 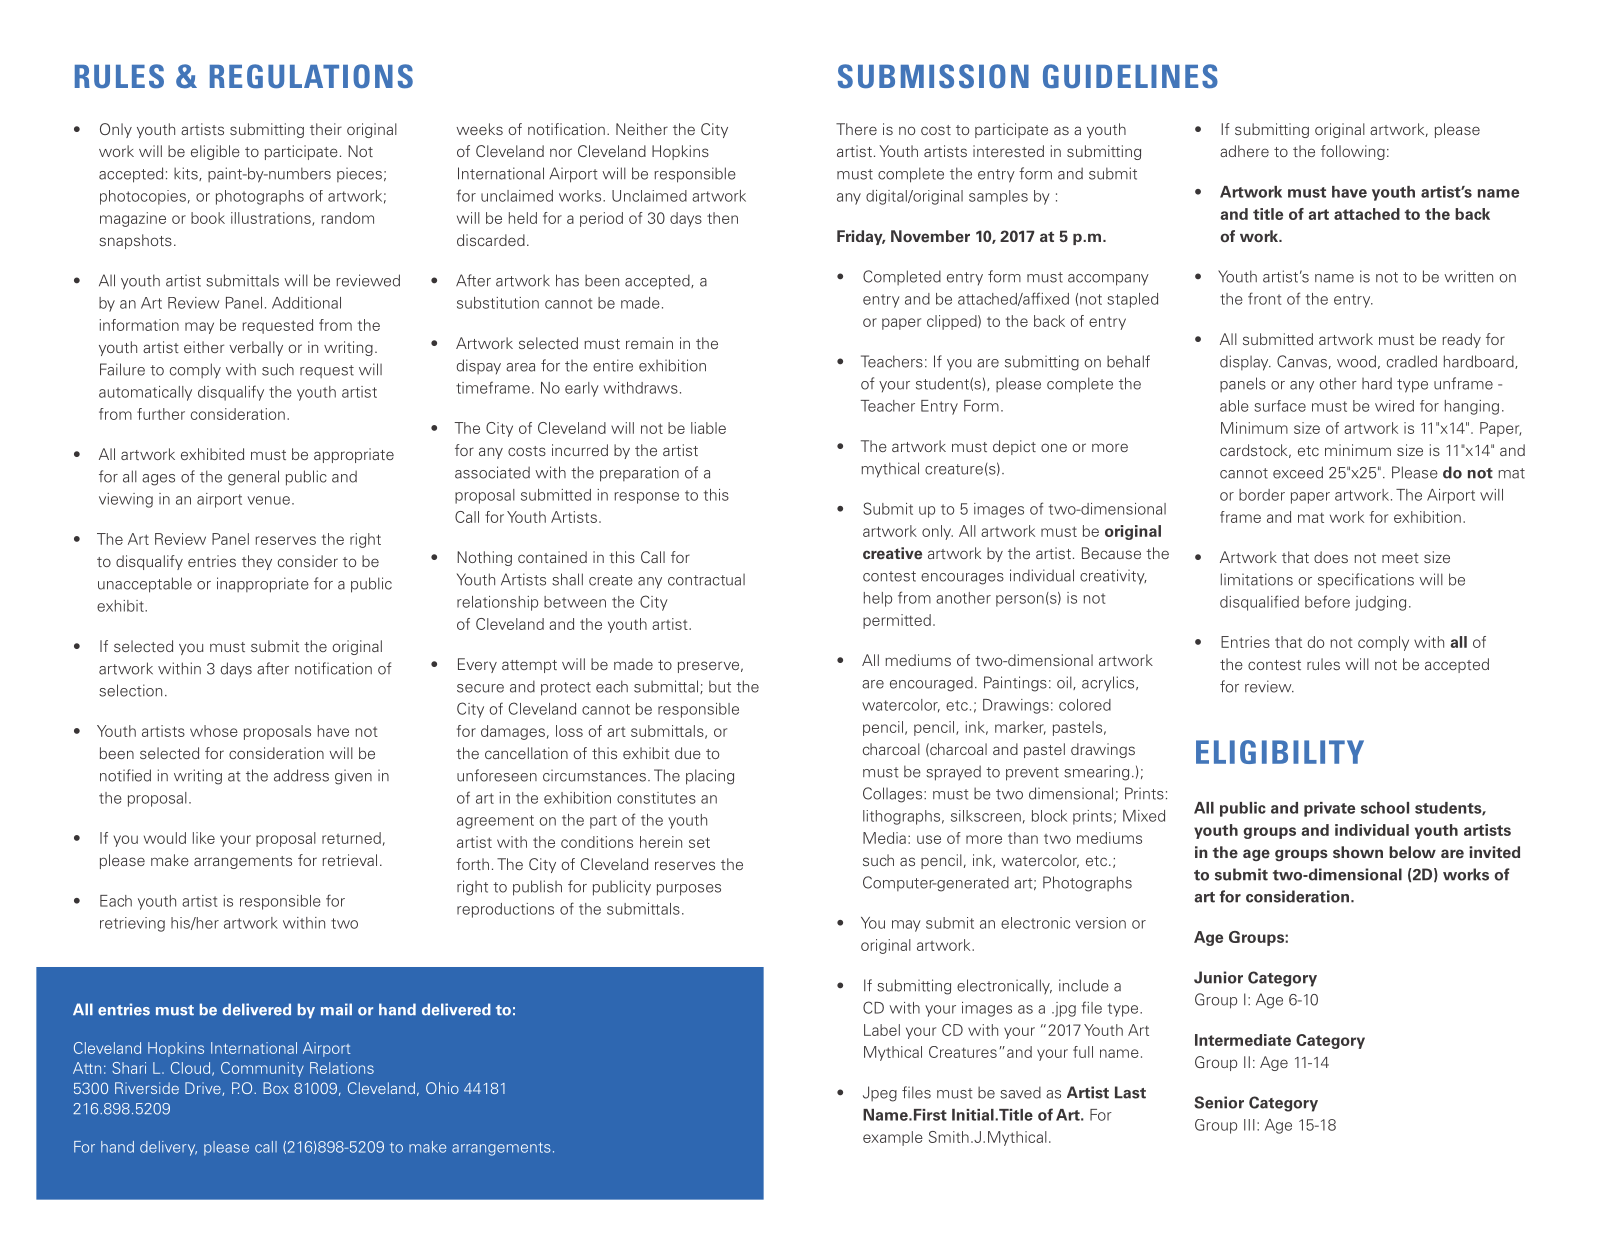 I want to click on Jpeg, so click(x=880, y=1094).
